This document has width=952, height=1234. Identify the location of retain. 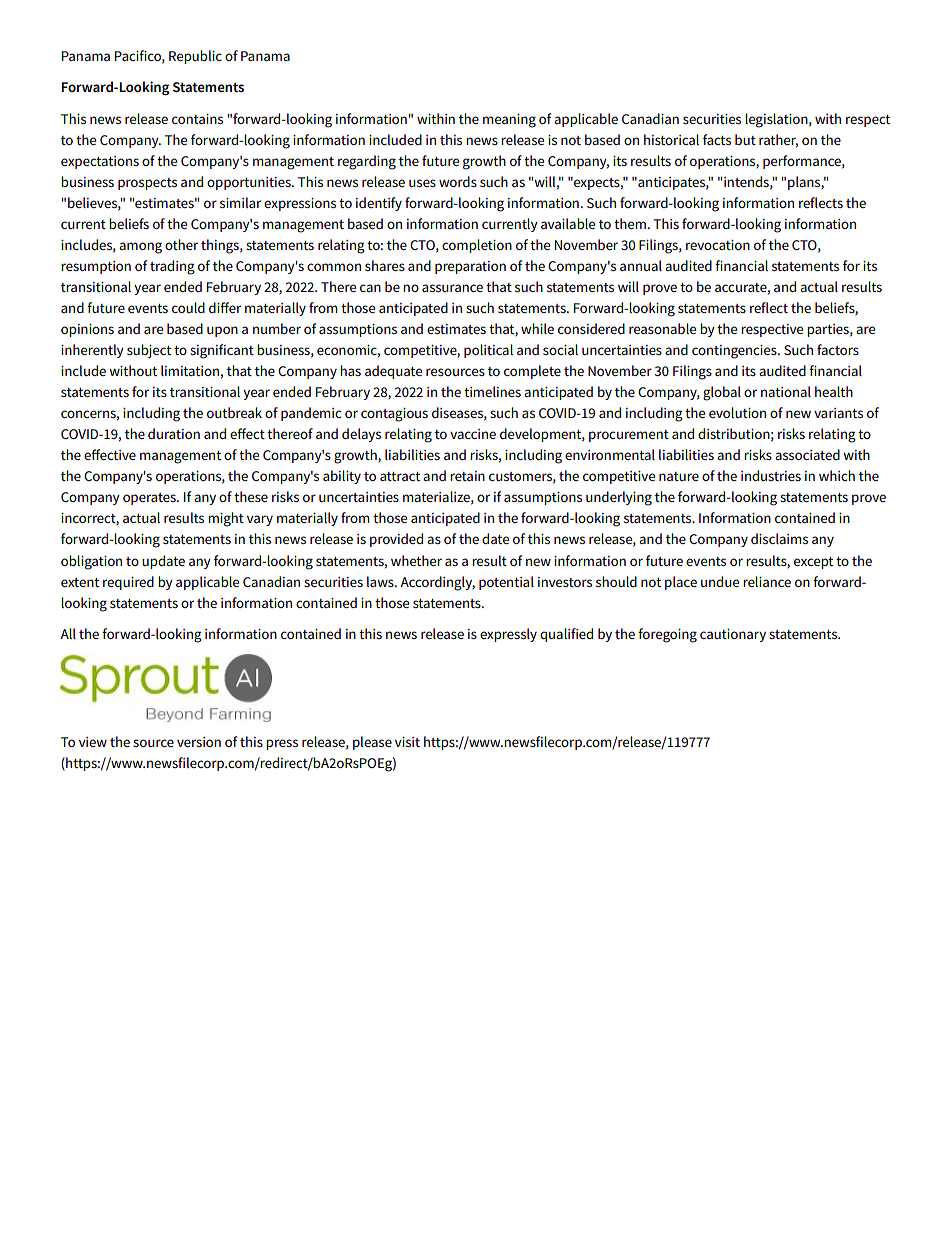
(467, 476).
